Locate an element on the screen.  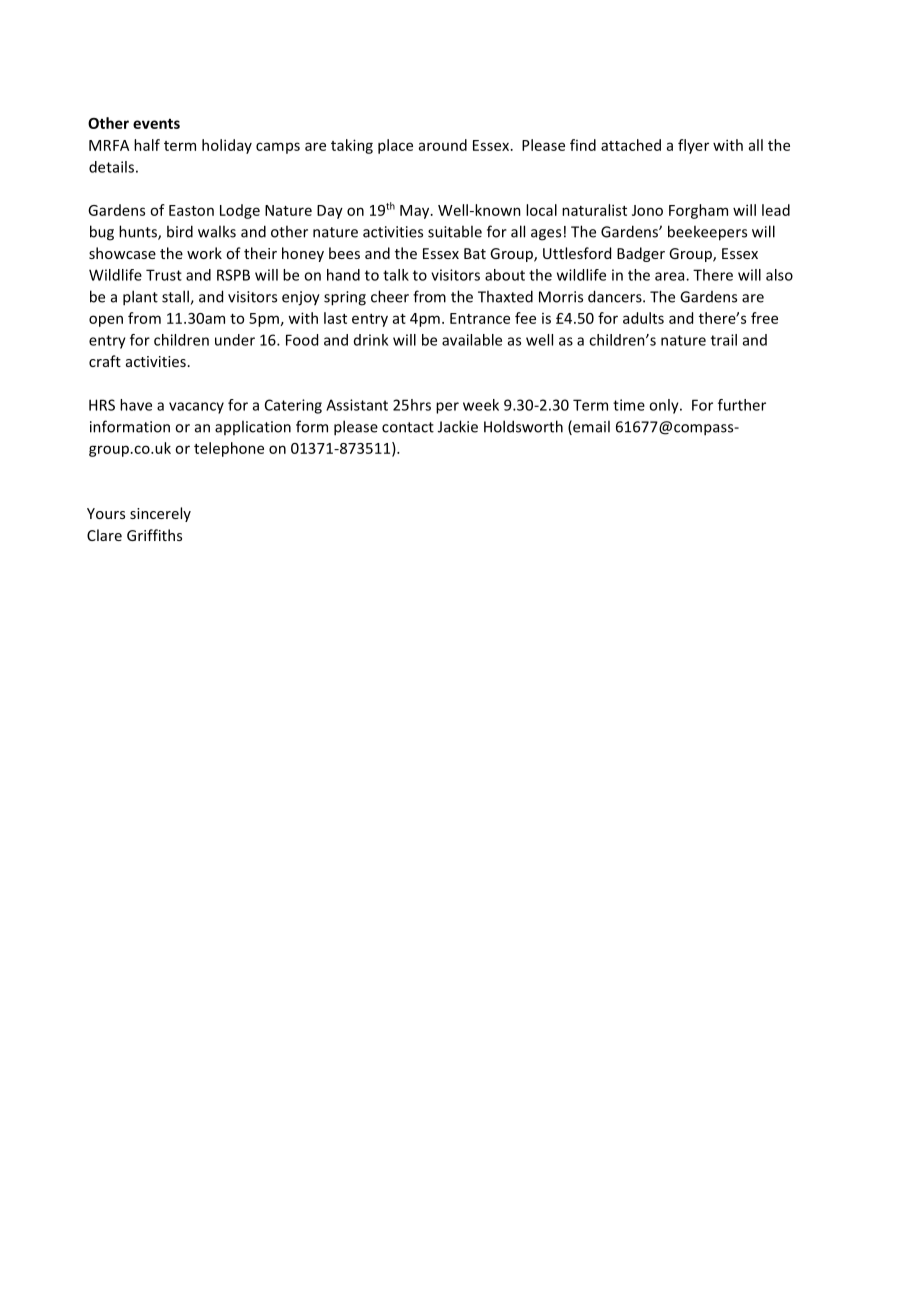
half is located at coordinates (147, 145).
